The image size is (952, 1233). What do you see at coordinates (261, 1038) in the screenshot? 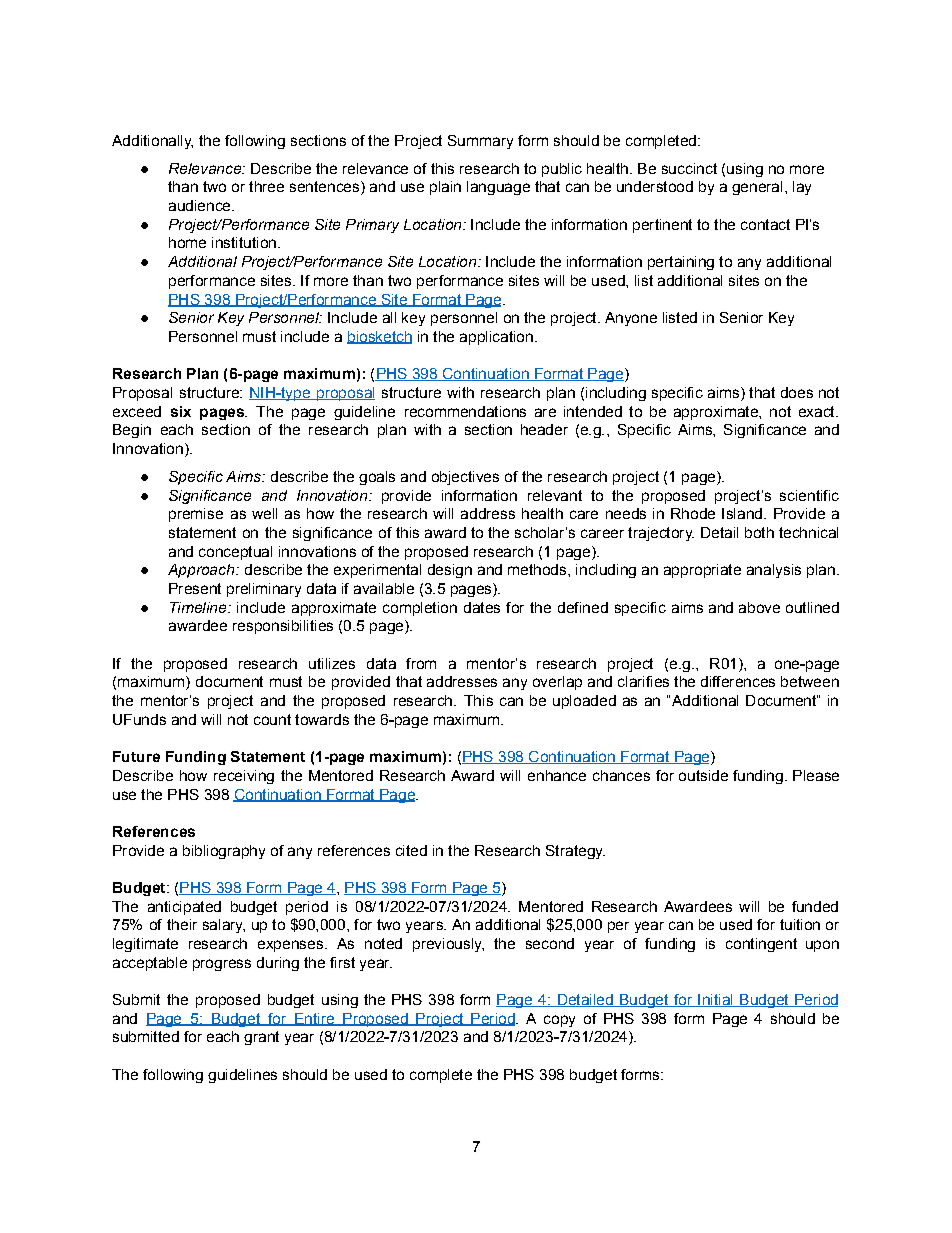
I see `grant` at bounding box center [261, 1038].
